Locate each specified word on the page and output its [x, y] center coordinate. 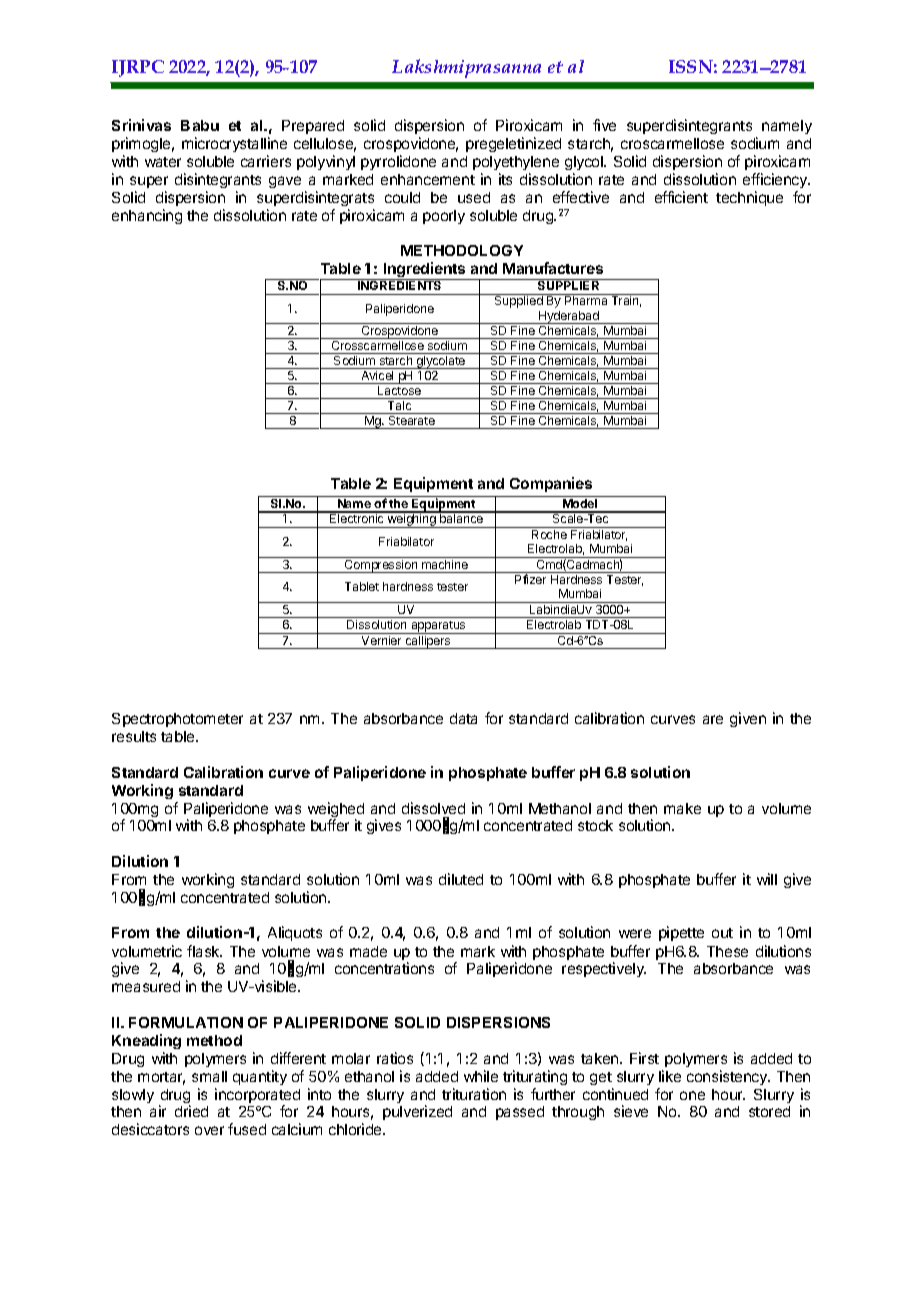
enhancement [428, 179]
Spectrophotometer [177, 720]
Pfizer [530, 579]
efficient [681, 197]
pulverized [417, 1112]
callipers [428, 642]
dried [191, 1111]
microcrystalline [234, 146]
